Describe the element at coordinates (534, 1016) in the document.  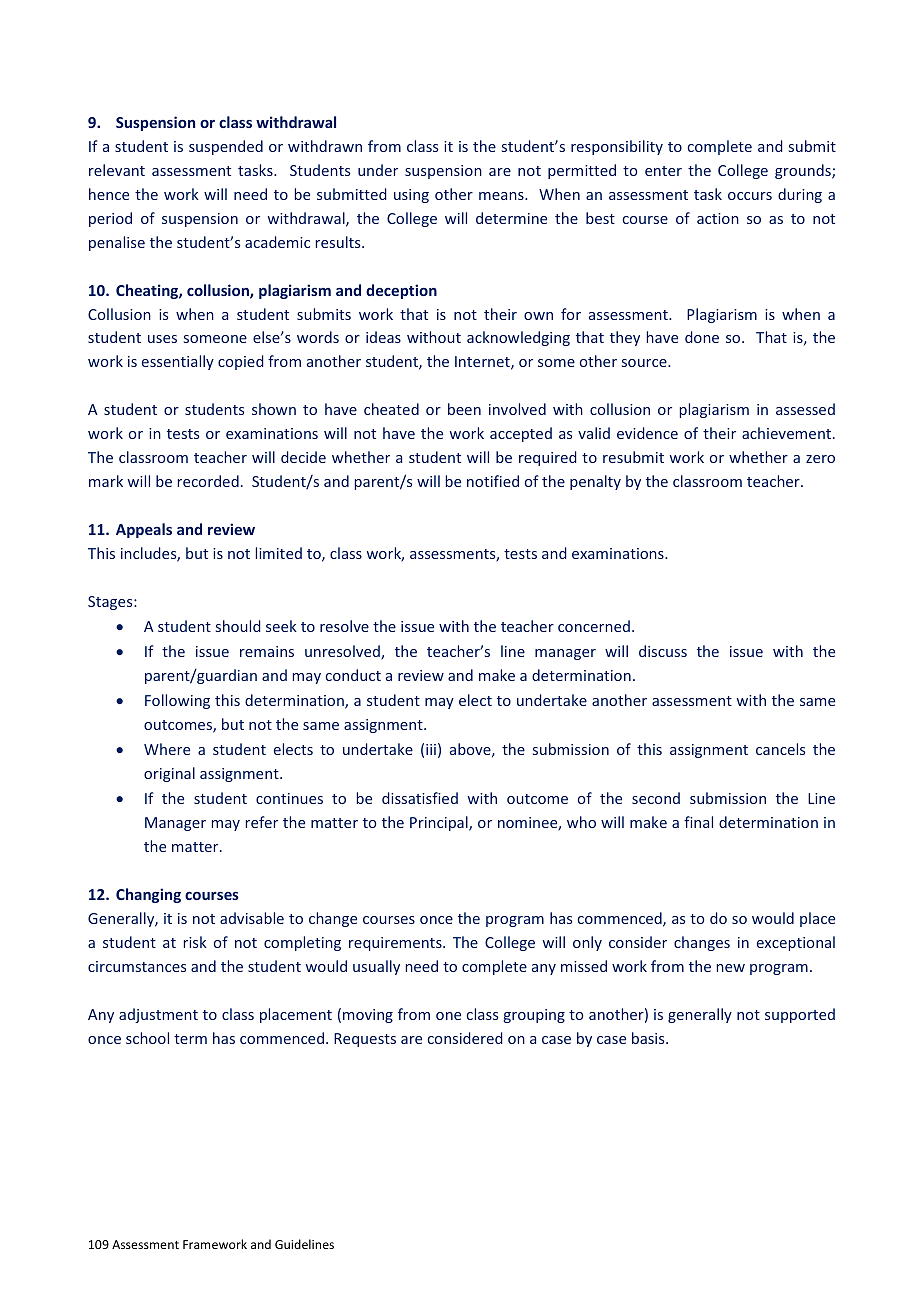
I see `grouping` at that location.
